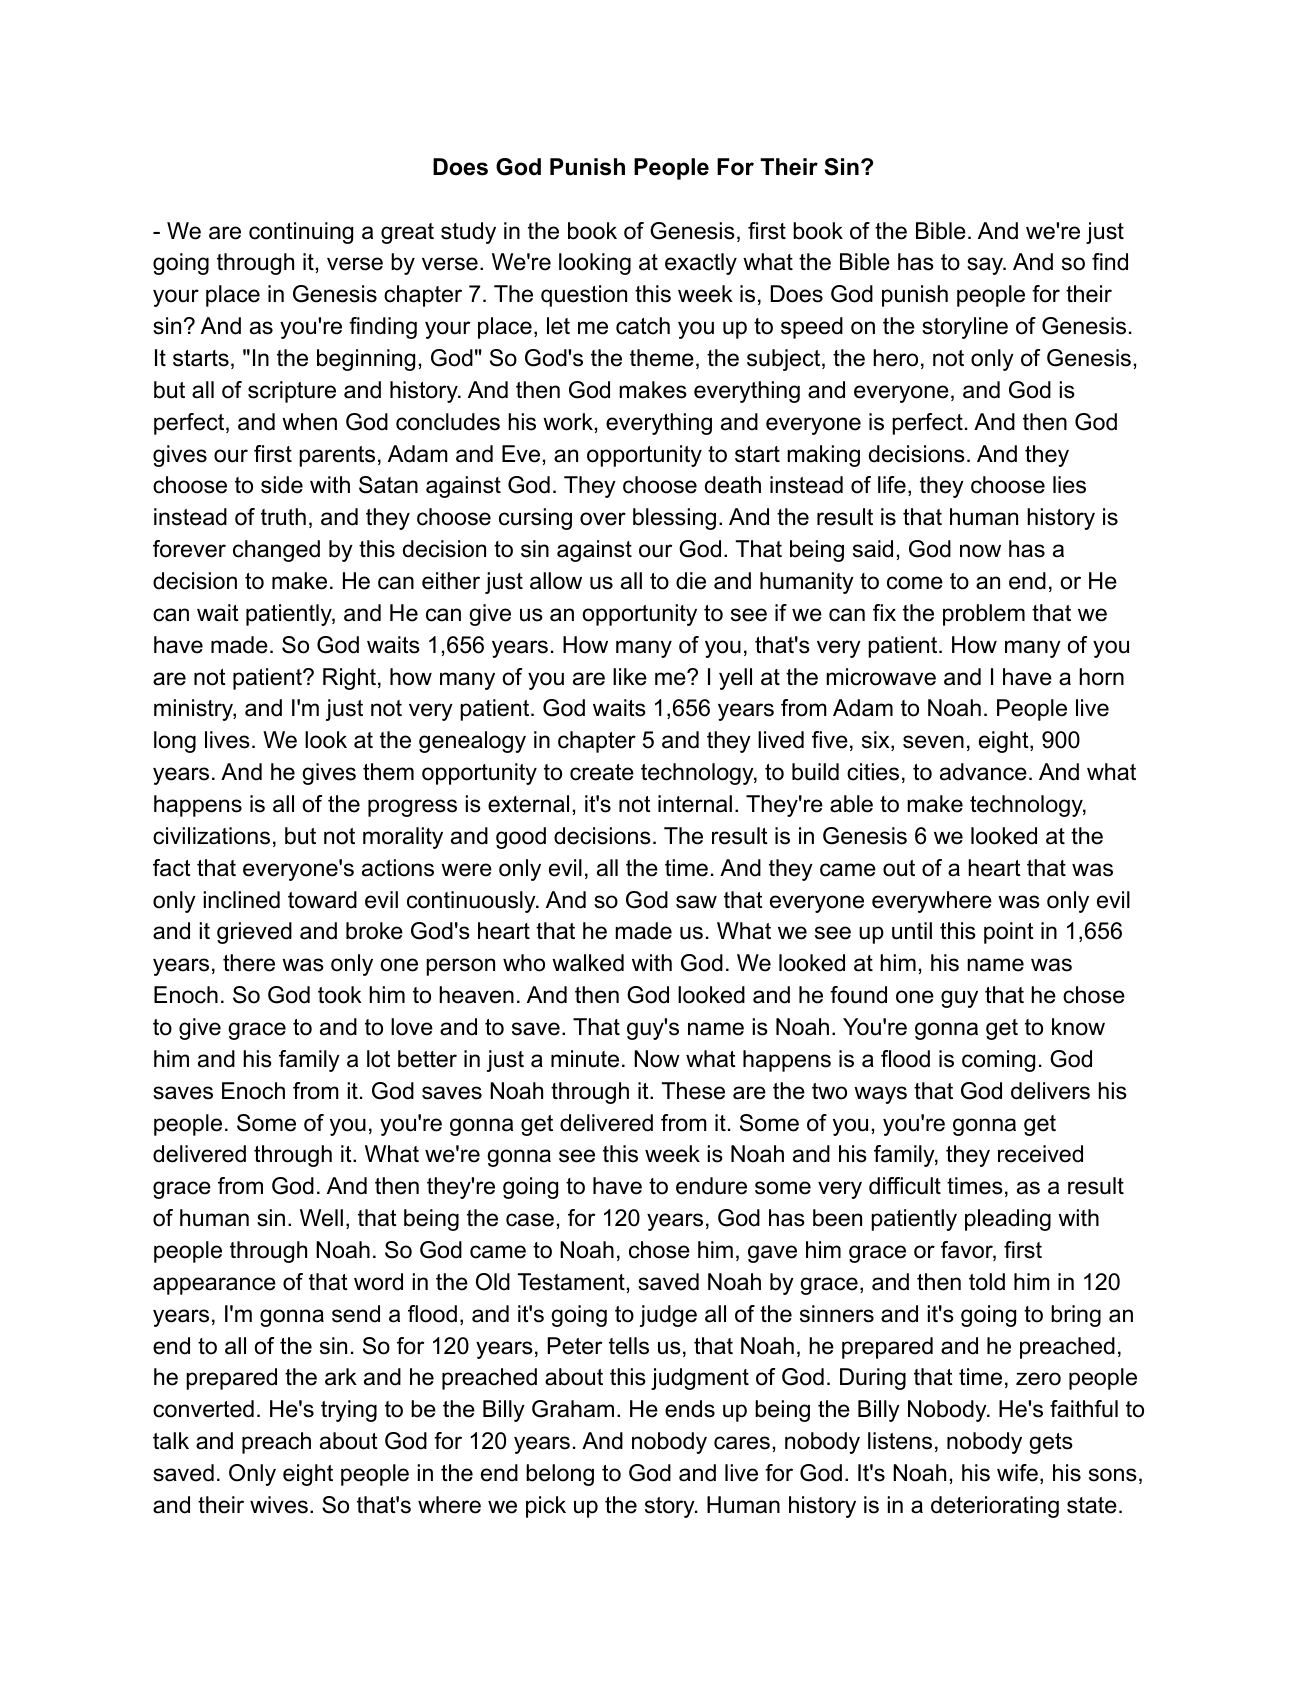  Describe the element at coordinates (585, 1059) in the screenshot. I see `minute` at that location.
